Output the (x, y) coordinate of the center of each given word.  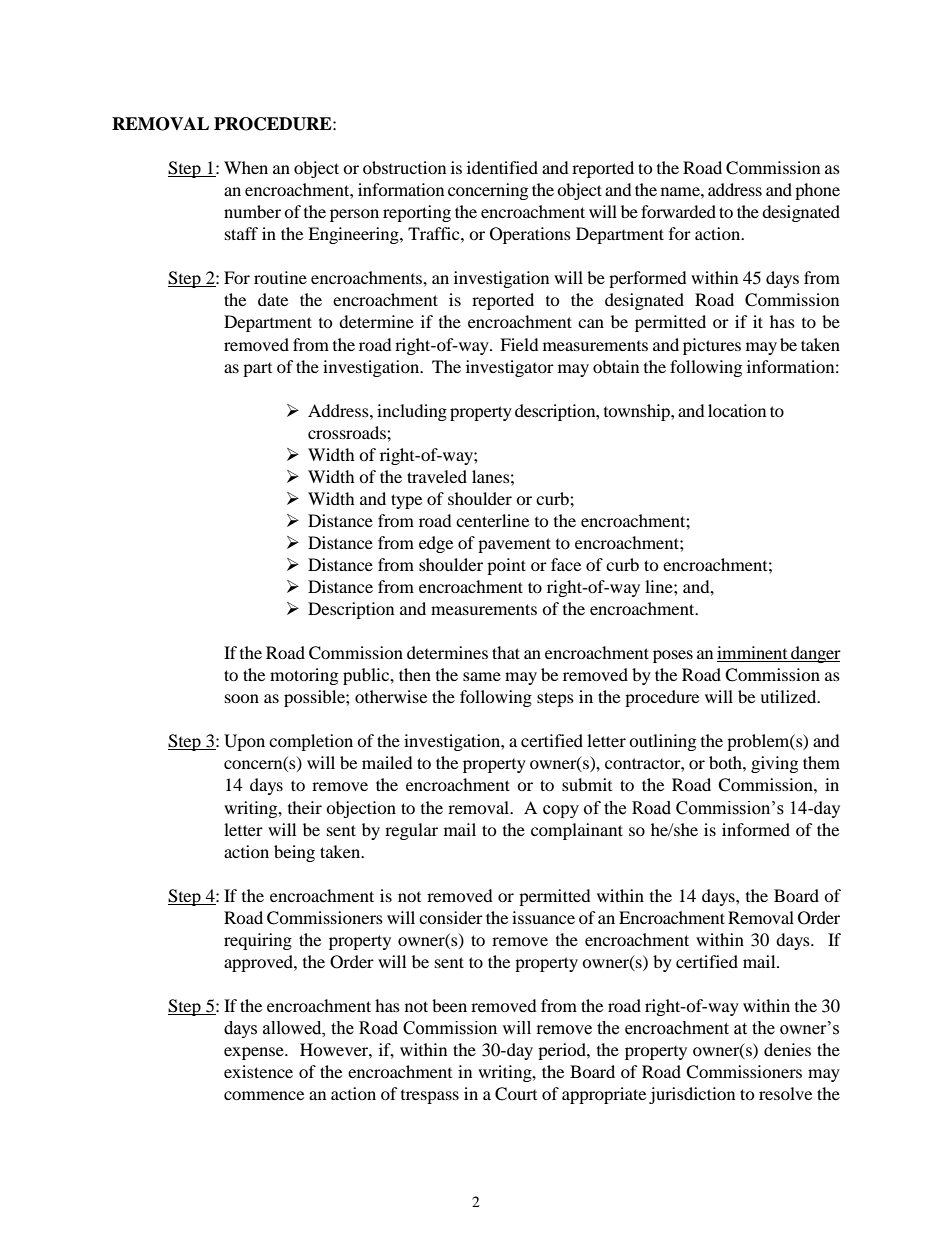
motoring (304, 676)
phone (817, 191)
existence (258, 1071)
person (354, 215)
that (506, 652)
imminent (753, 654)
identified (502, 167)
